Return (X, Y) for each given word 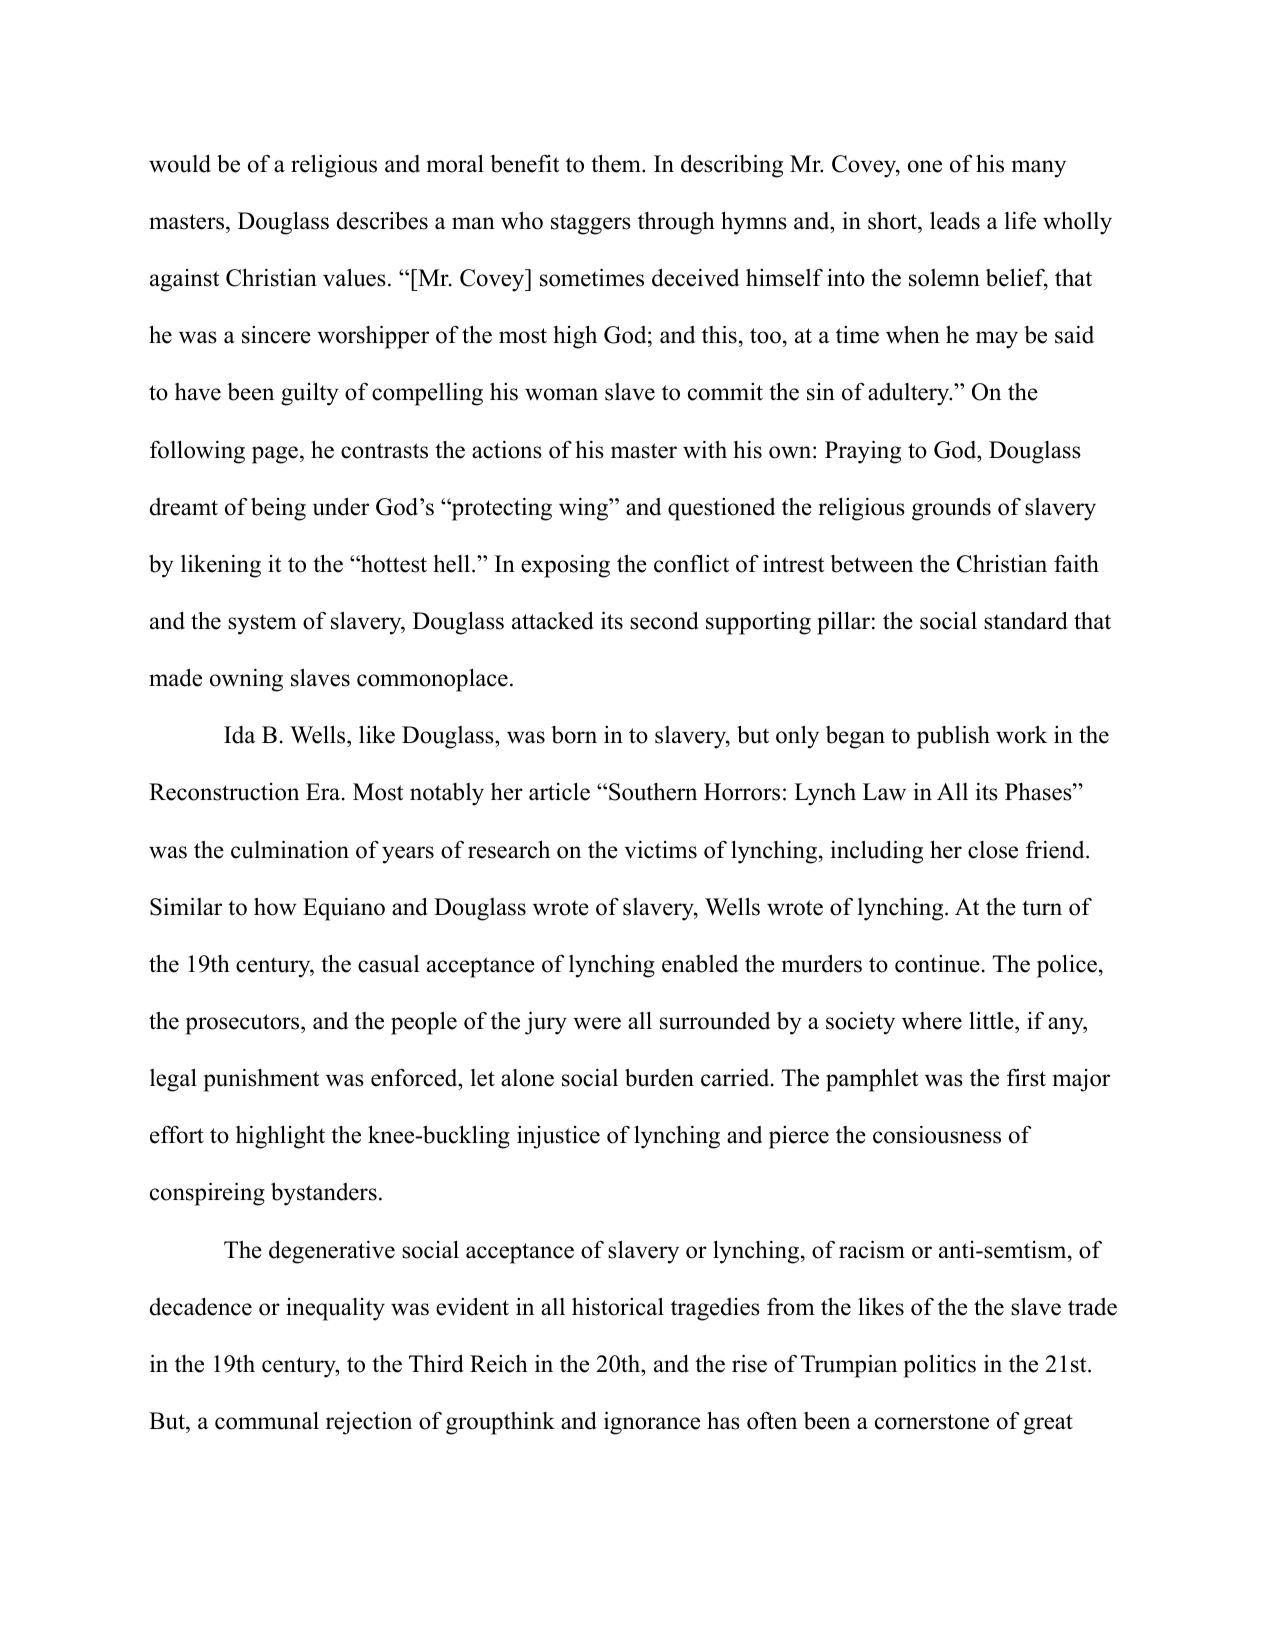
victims (660, 850)
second (664, 620)
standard (1026, 620)
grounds (951, 509)
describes (382, 220)
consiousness (937, 1135)
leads (955, 220)
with (705, 450)
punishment (261, 1080)
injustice (558, 1137)
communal (267, 1421)
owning (246, 680)
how (275, 907)
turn (1042, 908)
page (276, 455)
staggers (591, 224)
